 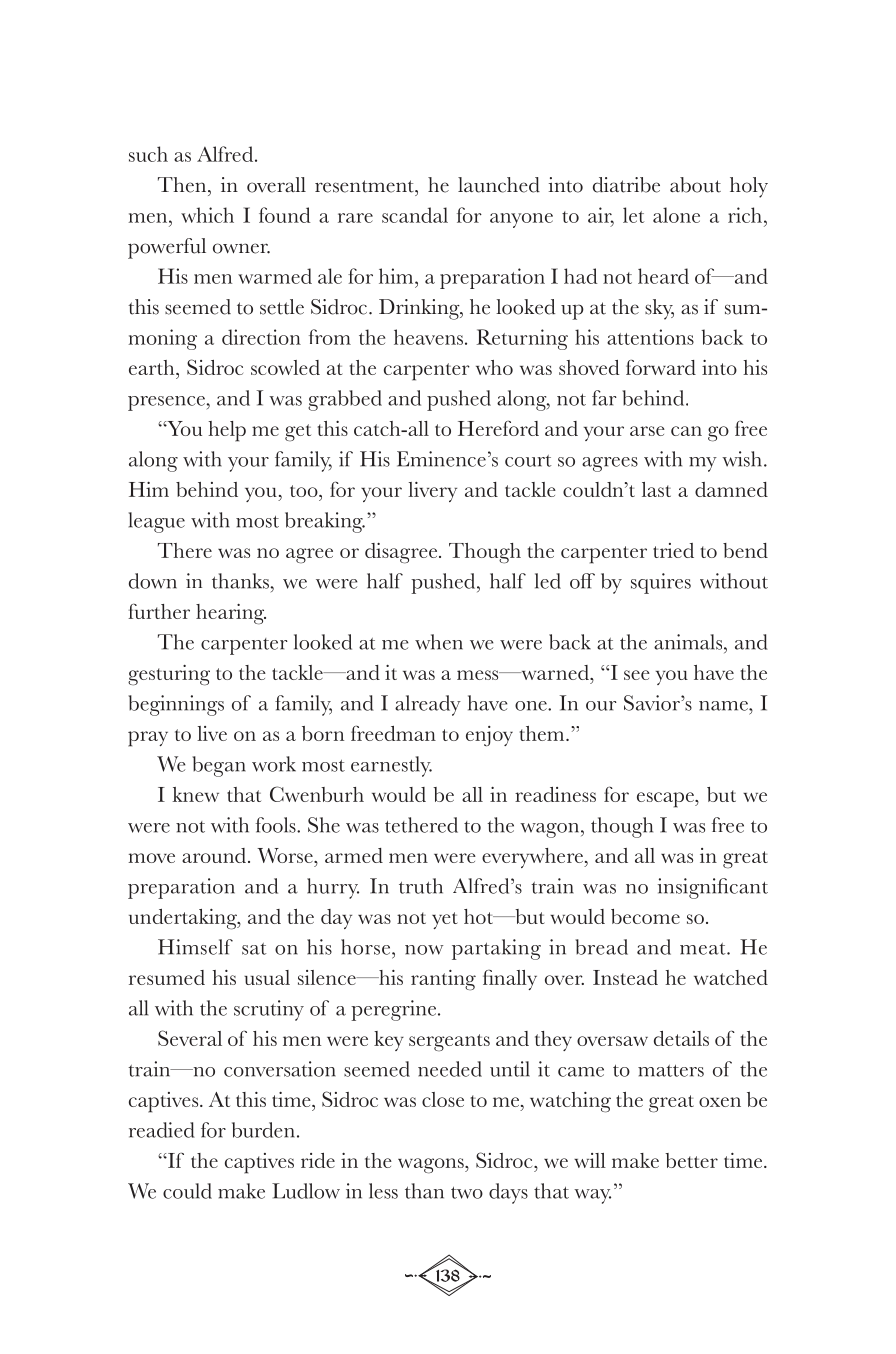 I want to click on about, so click(x=695, y=185).
